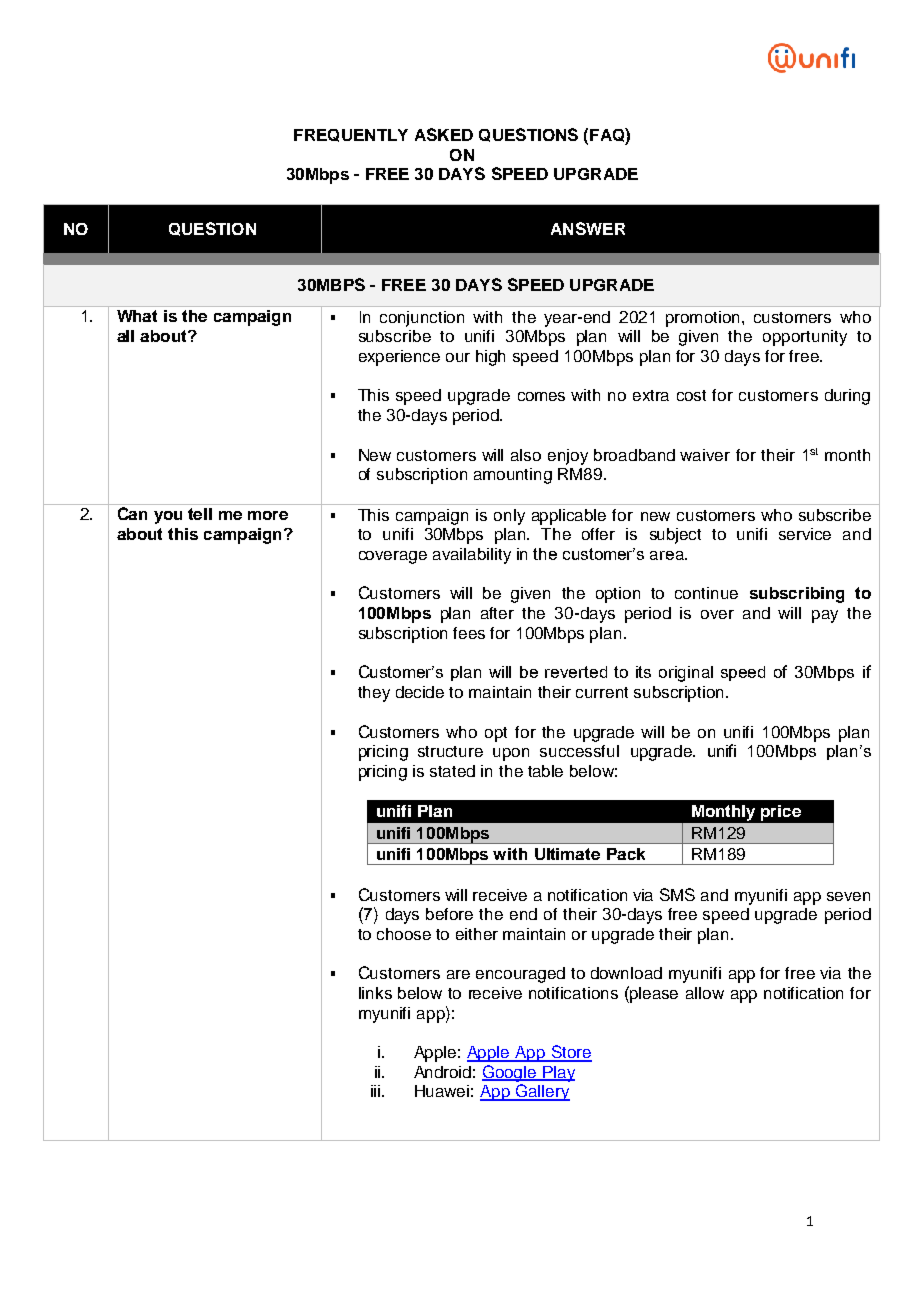 The image size is (924, 1308). Describe the element at coordinates (691, 395) in the document. I see `cost` at that location.
